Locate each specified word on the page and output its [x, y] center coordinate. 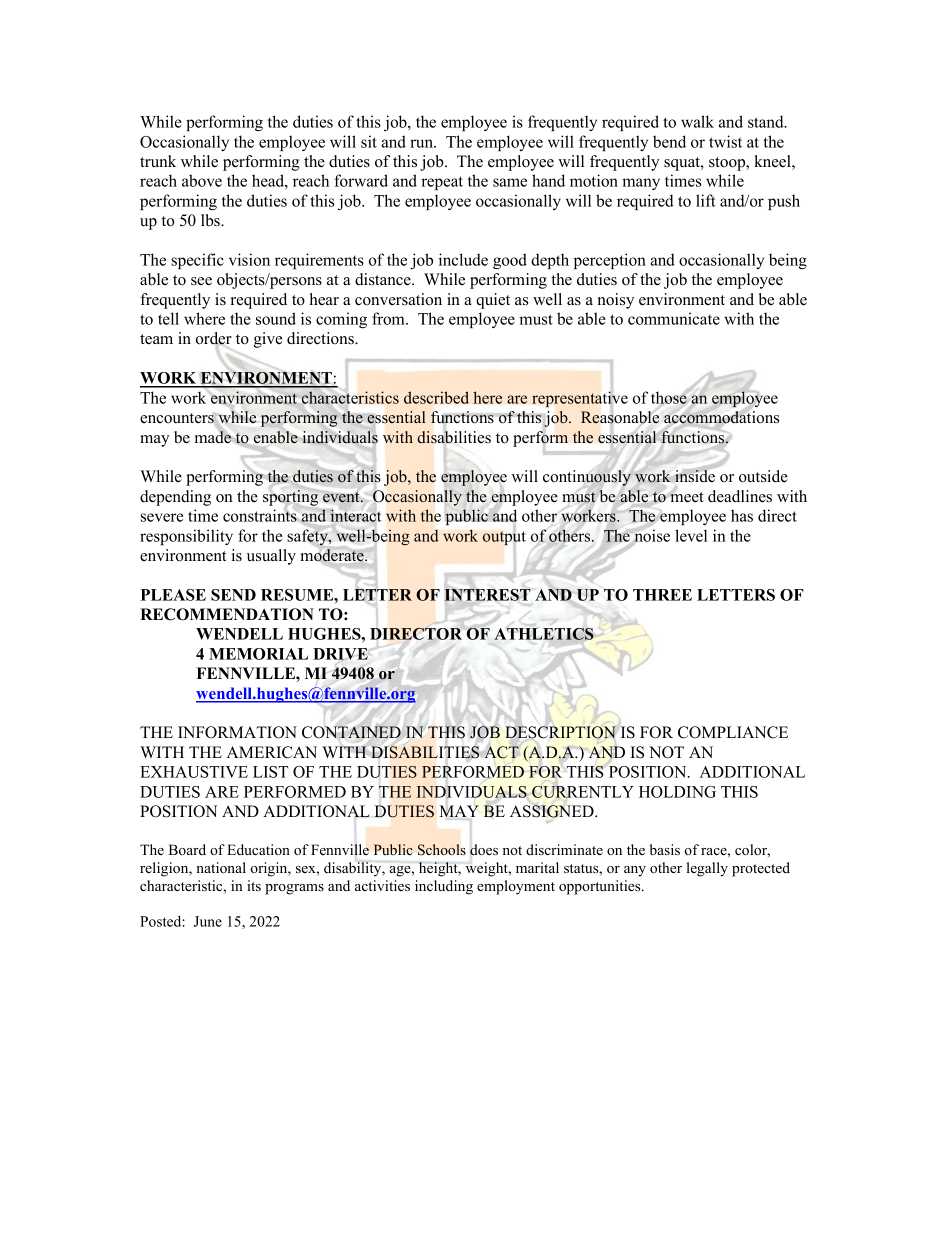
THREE [662, 595]
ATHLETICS [544, 634]
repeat [442, 183]
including [444, 887]
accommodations [721, 417]
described [436, 397]
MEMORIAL [258, 654]
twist [725, 141]
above [202, 180]
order [214, 339]
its [254, 885]
